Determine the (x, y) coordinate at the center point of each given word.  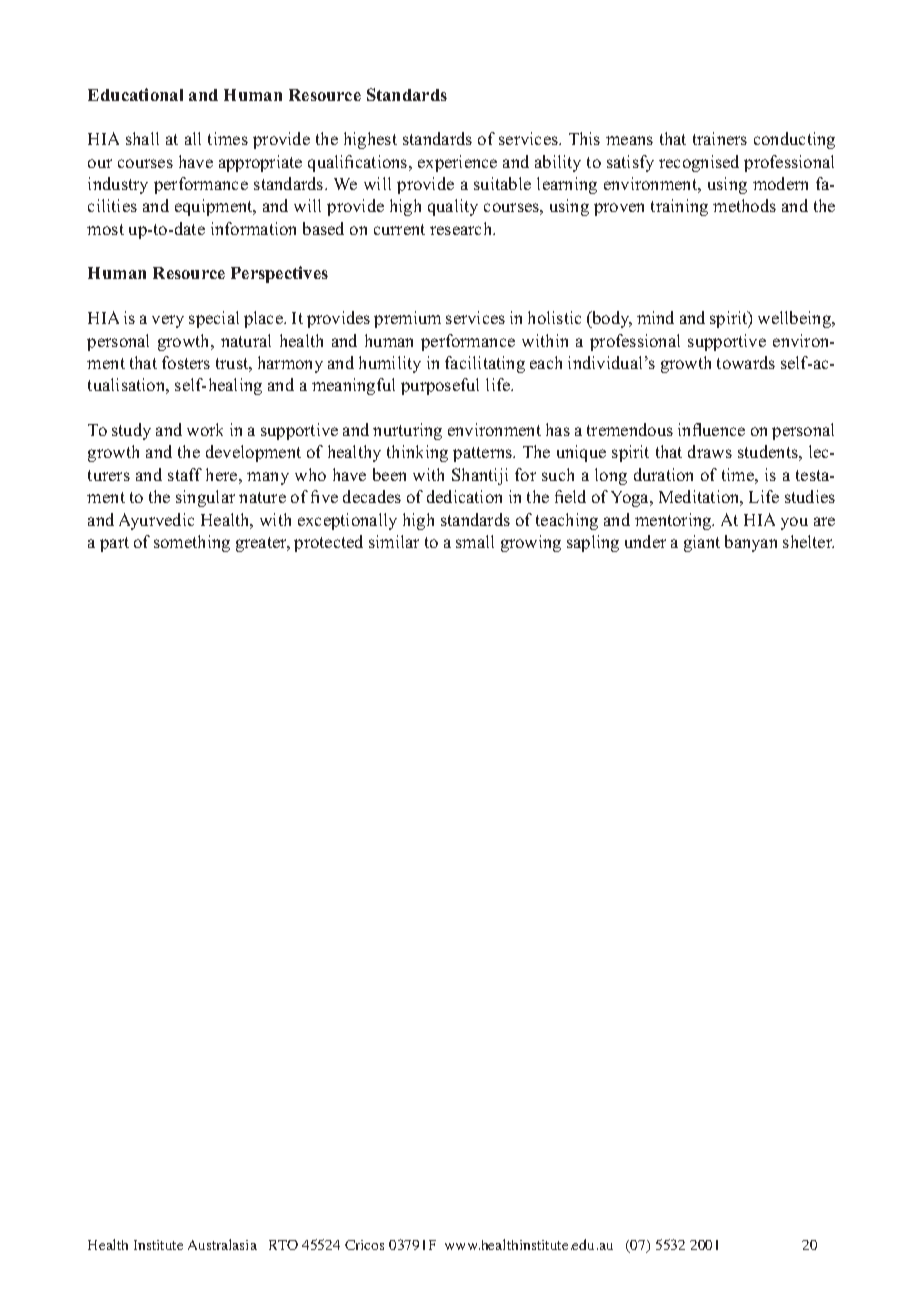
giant (702, 543)
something (192, 543)
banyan (751, 543)
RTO (283, 1245)
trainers (720, 138)
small (475, 541)
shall (142, 138)
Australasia (222, 1244)
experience (457, 163)
